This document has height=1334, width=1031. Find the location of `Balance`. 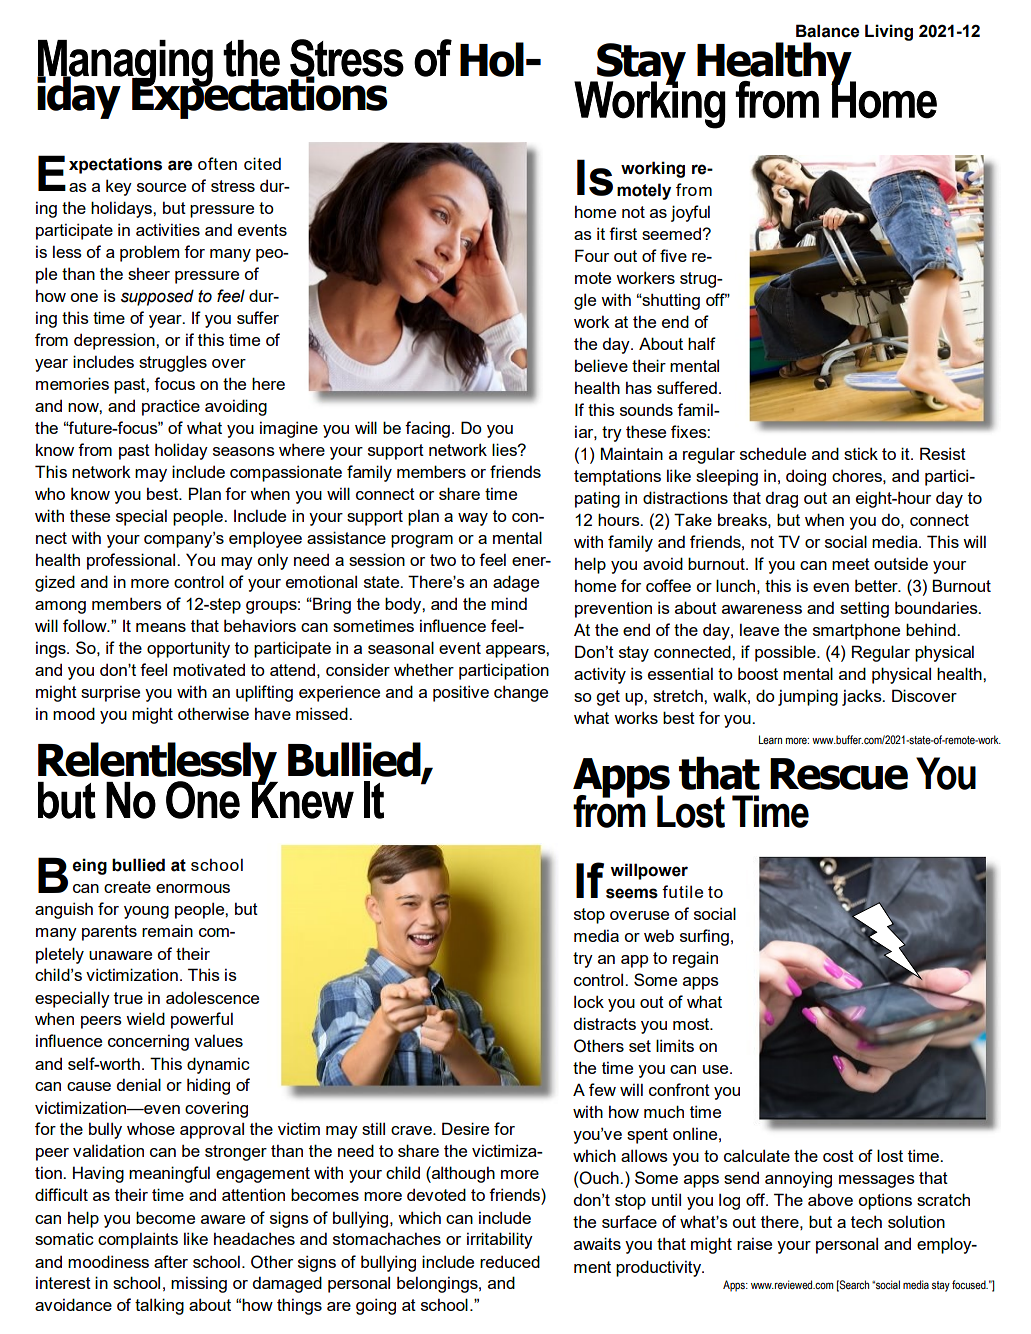

Balance is located at coordinates (827, 31).
